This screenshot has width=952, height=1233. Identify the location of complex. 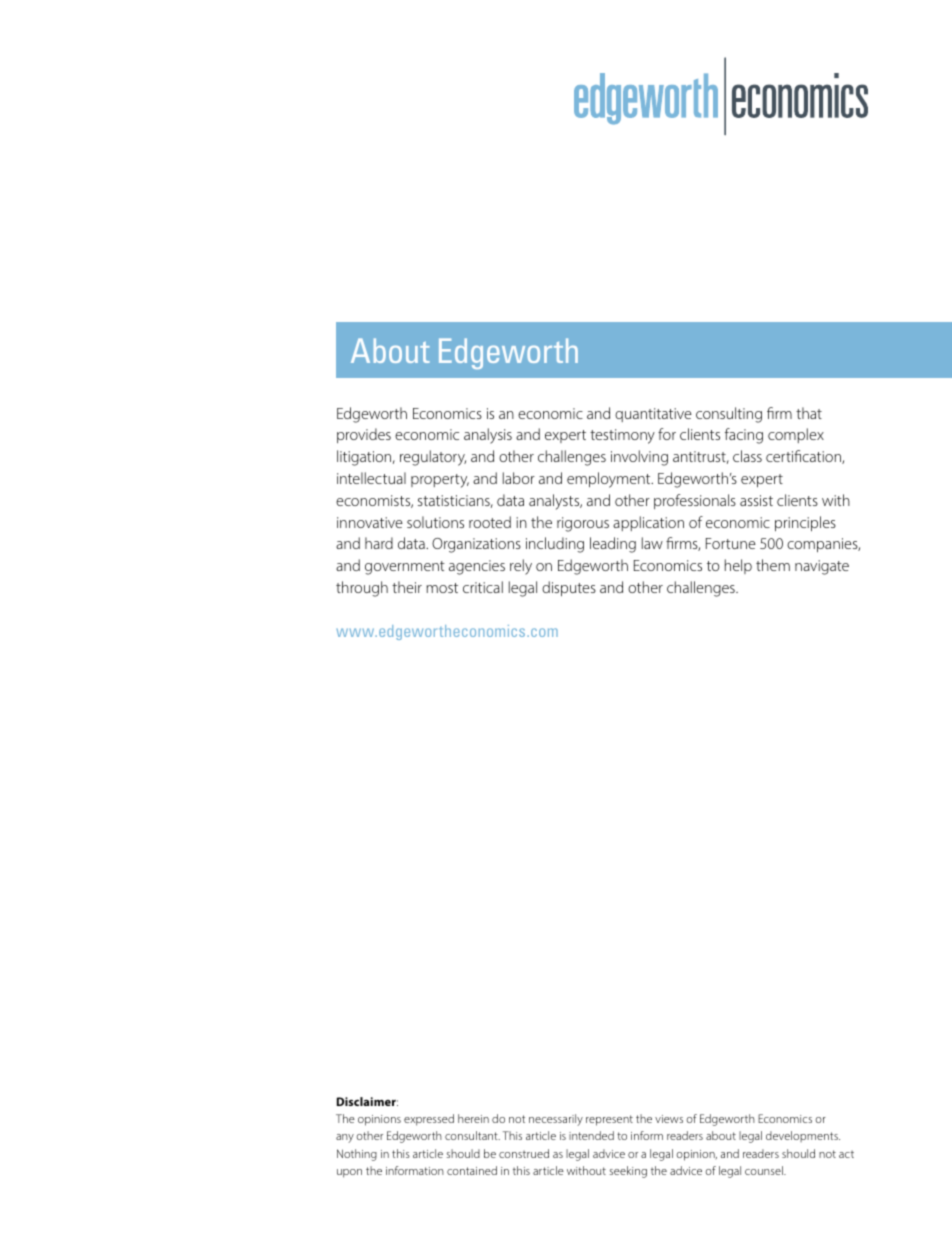
(796, 435).
